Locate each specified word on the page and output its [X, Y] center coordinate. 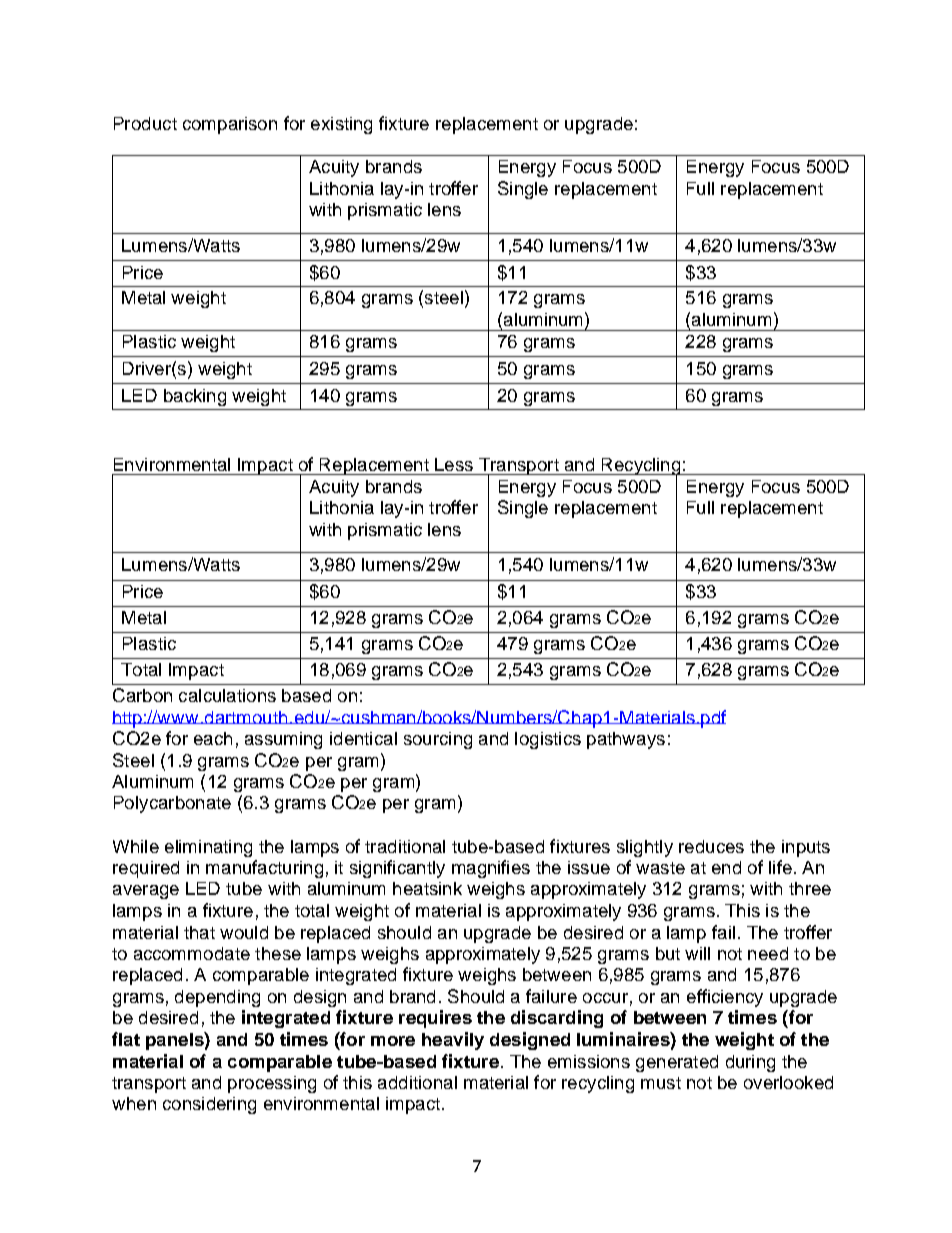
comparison [230, 125]
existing [341, 125]
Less [454, 464]
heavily [453, 1041]
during [750, 1063]
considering [209, 1105]
